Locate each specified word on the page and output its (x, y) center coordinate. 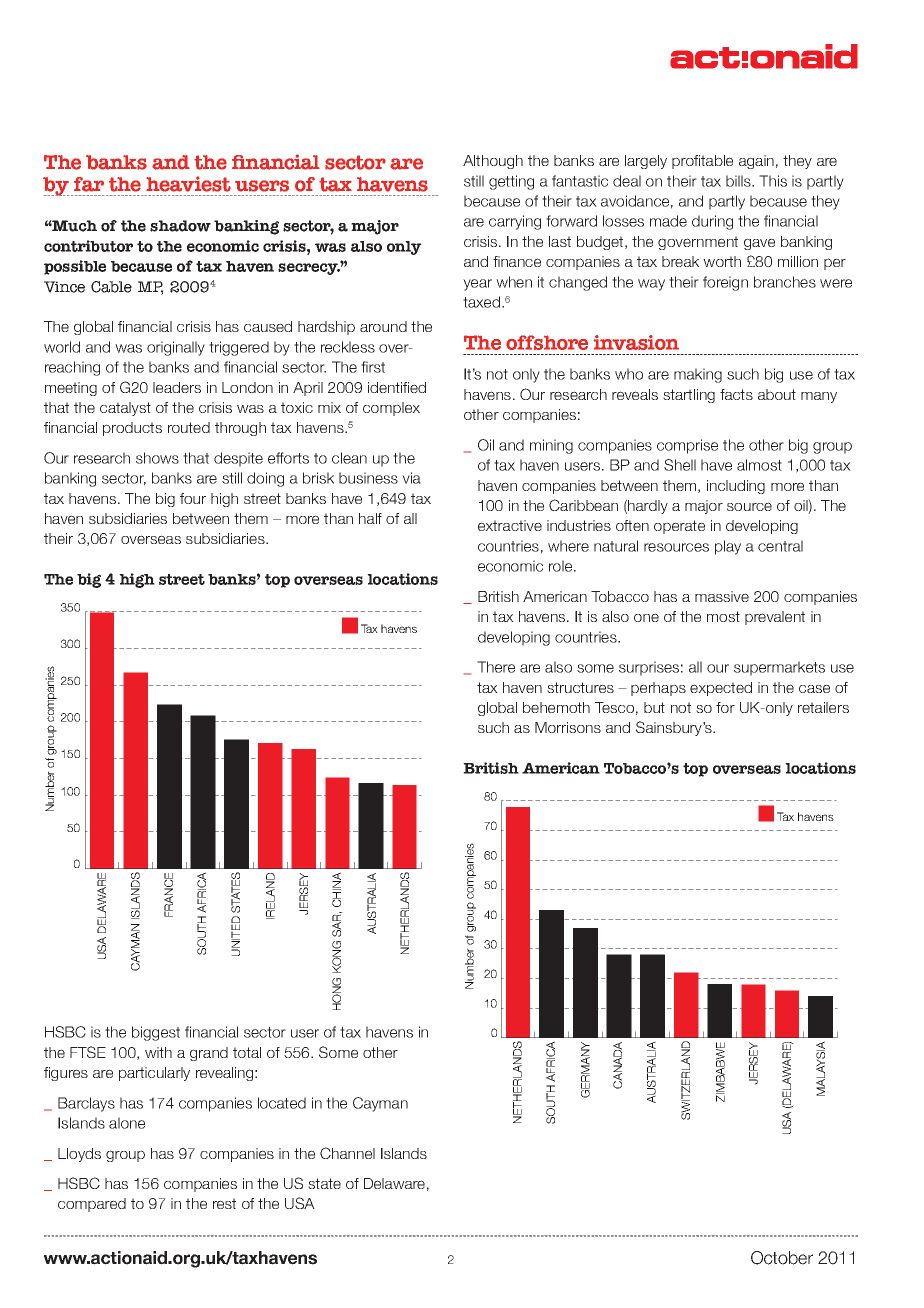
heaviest (188, 184)
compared (92, 1205)
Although (493, 162)
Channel (347, 1153)
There (496, 667)
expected (721, 689)
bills (739, 181)
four (193, 498)
